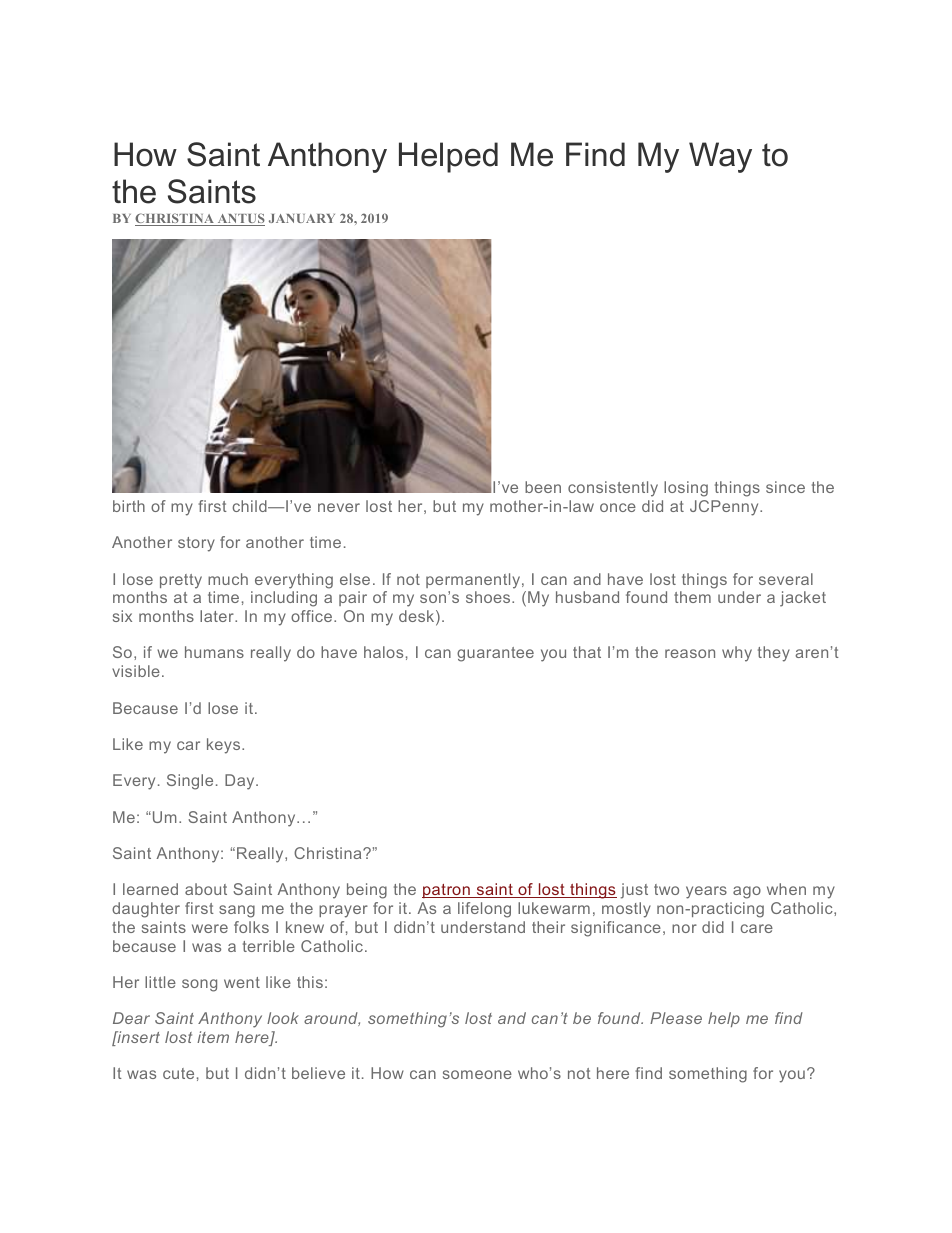 Image resolution: width=952 pixels, height=1233 pixels. I want to click on losing, so click(686, 489).
